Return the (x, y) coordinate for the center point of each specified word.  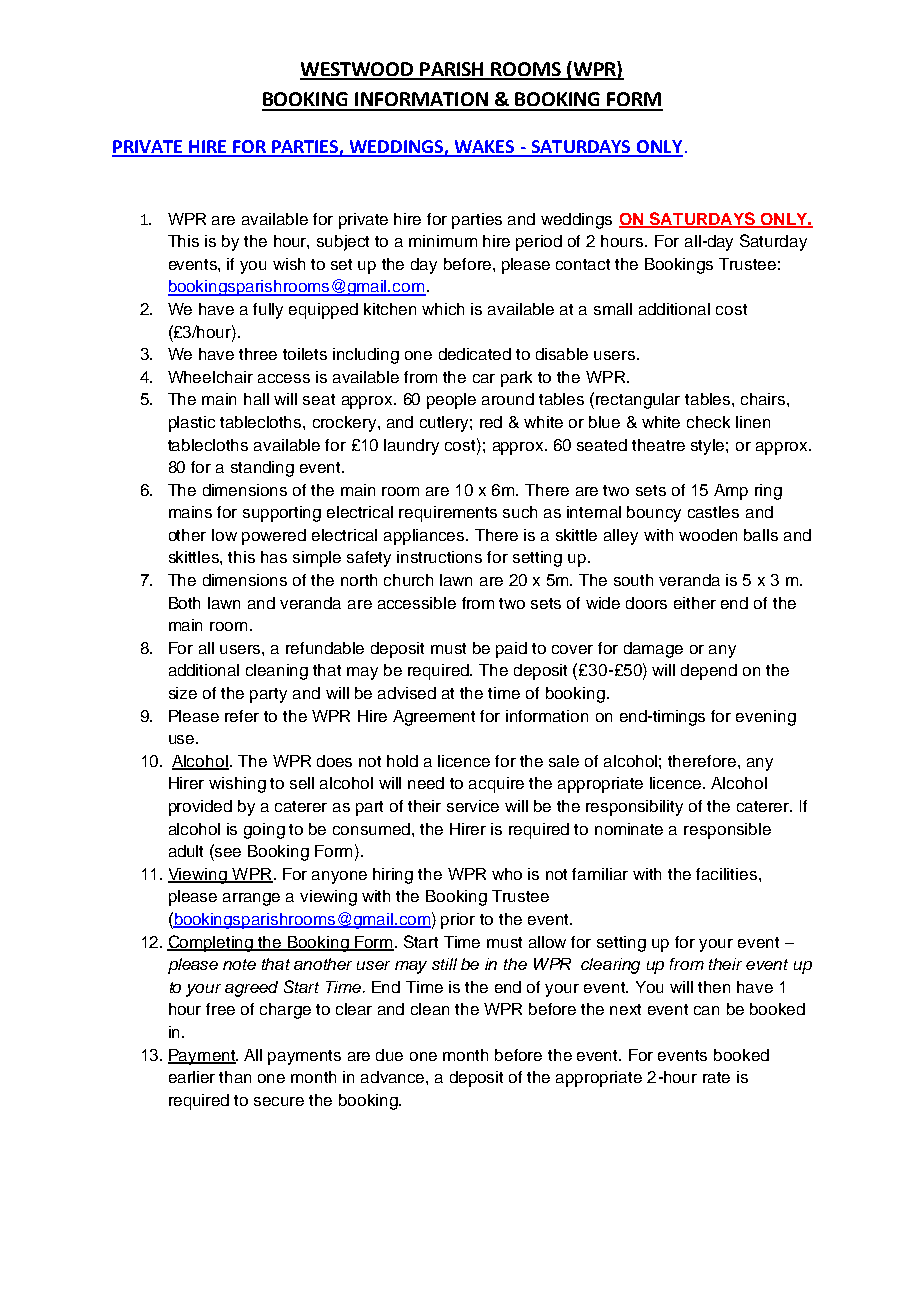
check (708, 422)
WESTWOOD (358, 70)
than (235, 1077)
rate (716, 1077)
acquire (496, 785)
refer (242, 716)
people (451, 401)
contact (583, 264)
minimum (443, 241)
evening (766, 718)
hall (256, 399)
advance (394, 1077)
